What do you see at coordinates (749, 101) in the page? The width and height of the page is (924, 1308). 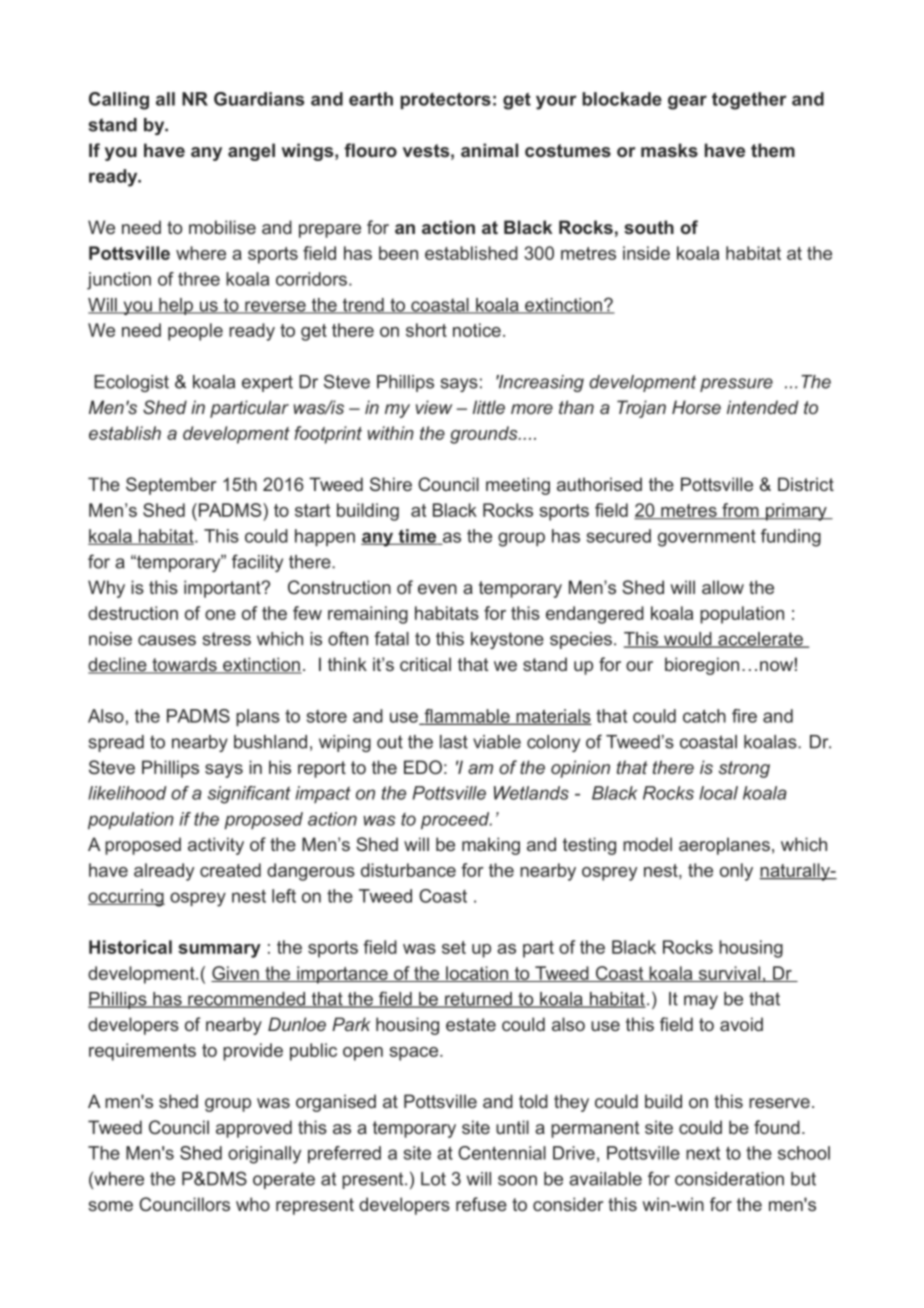 I see `together` at bounding box center [749, 101].
